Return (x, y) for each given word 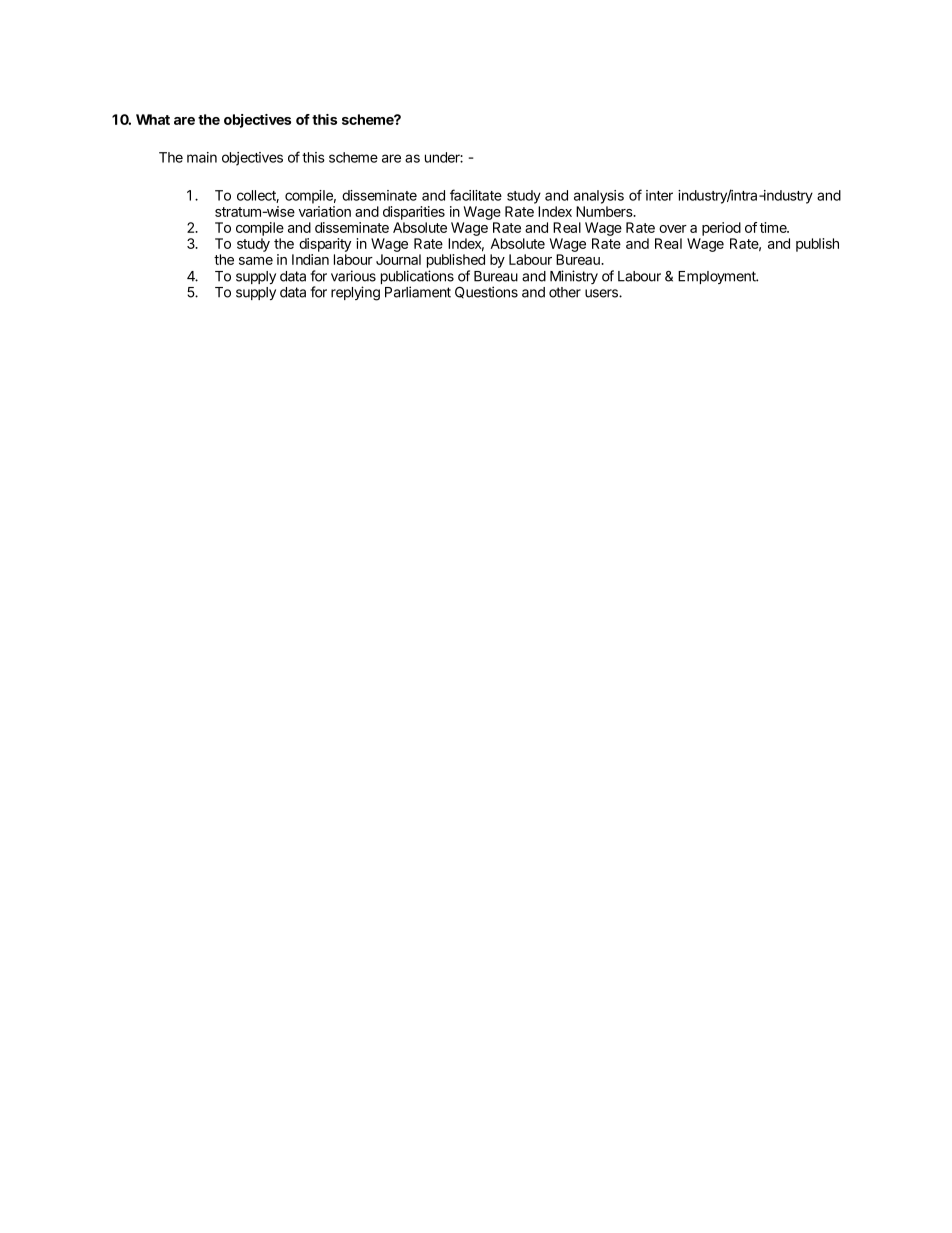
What (153, 119)
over (673, 229)
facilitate (476, 195)
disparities (414, 213)
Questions (486, 292)
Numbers (605, 211)
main (202, 157)
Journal (398, 259)
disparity (325, 245)
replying (355, 293)
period (721, 229)
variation (325, 211)
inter (659, 195)
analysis (599, 197)
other (565, 292)
